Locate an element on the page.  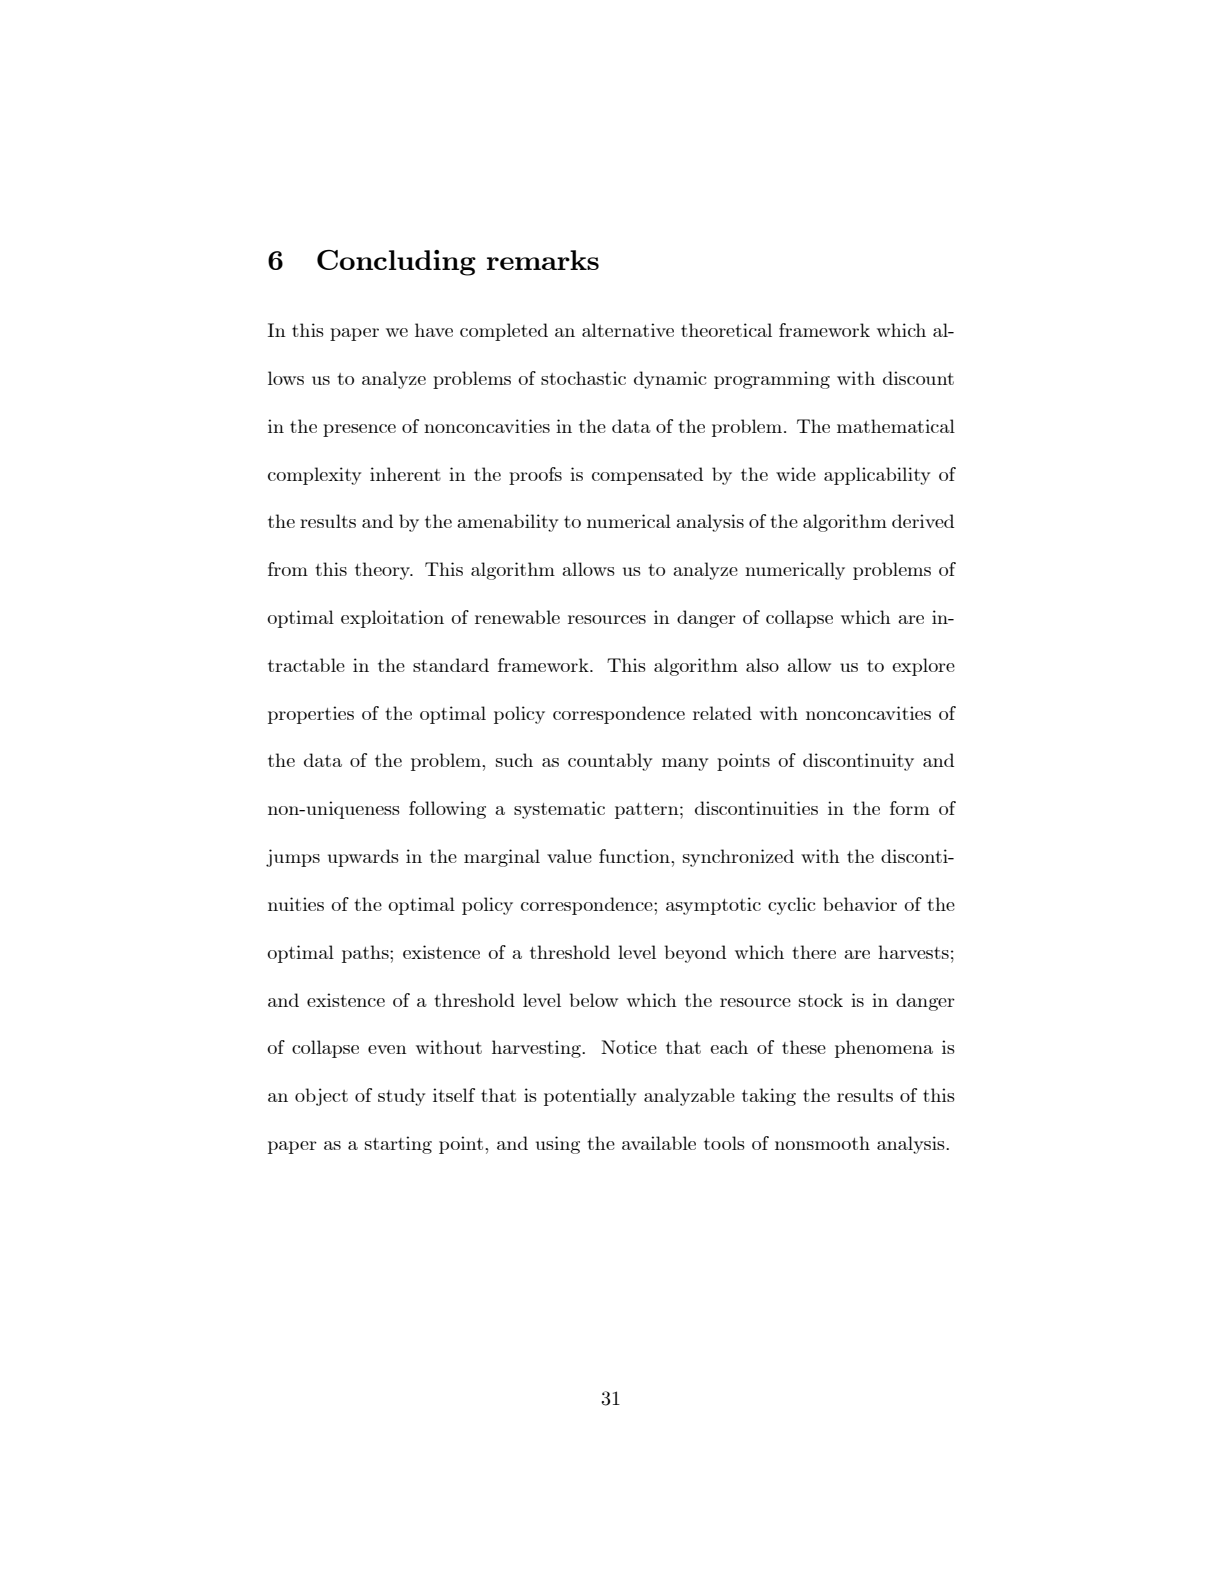
theoretical is located at coordinates (726, 330).
